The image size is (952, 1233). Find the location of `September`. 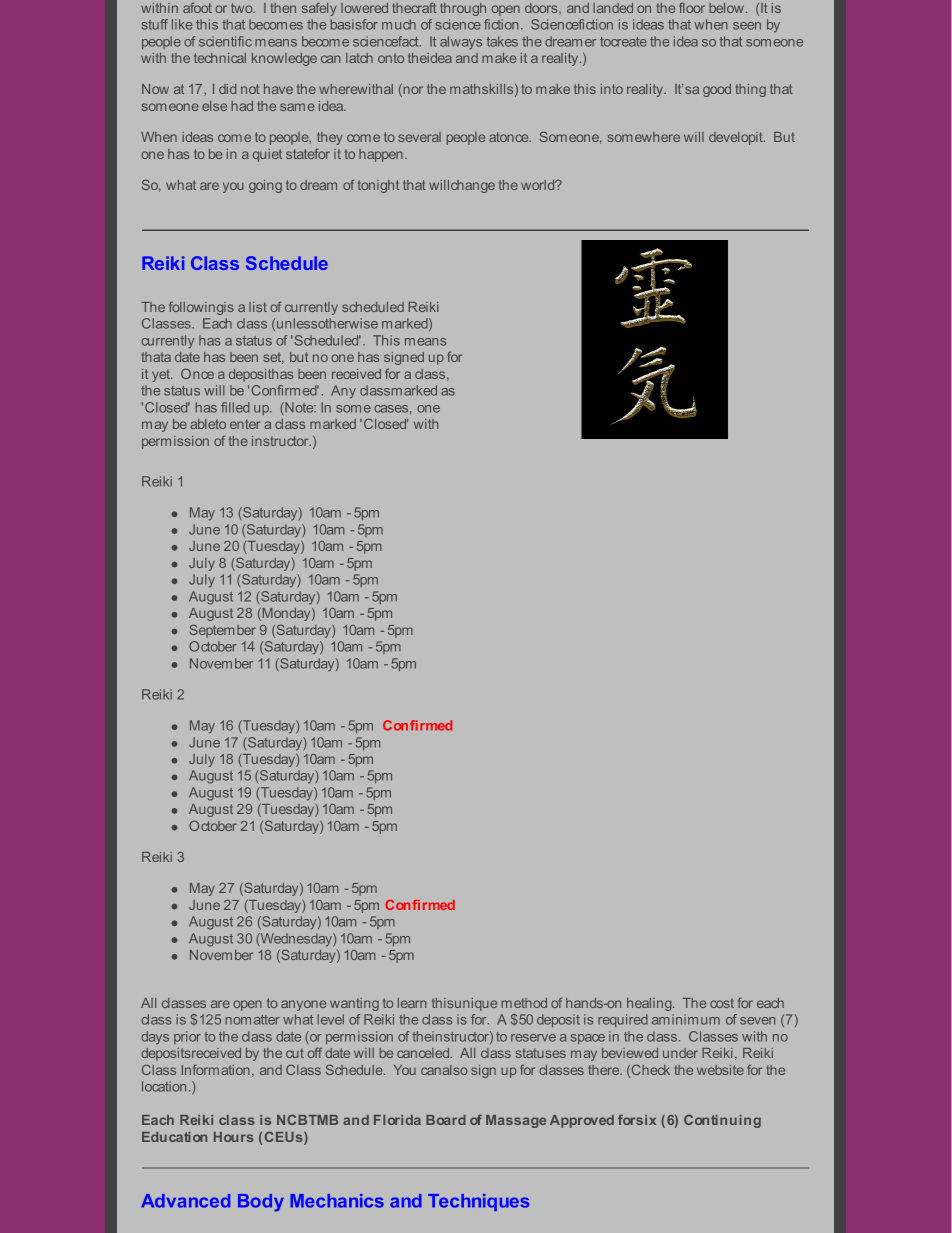

September is located at coordinates (222, 631).
